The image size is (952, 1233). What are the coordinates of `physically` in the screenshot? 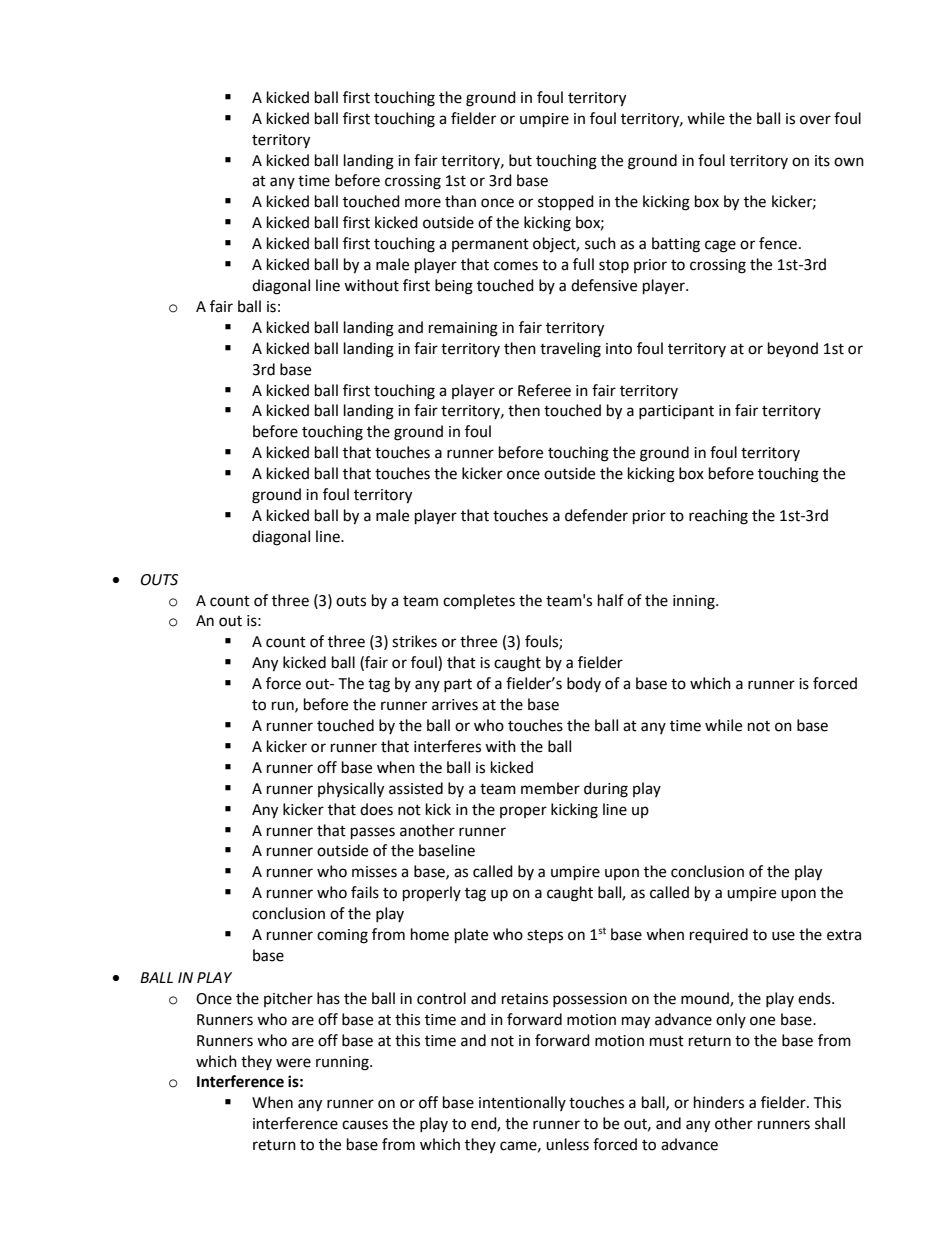 It's located at (351, 790).
